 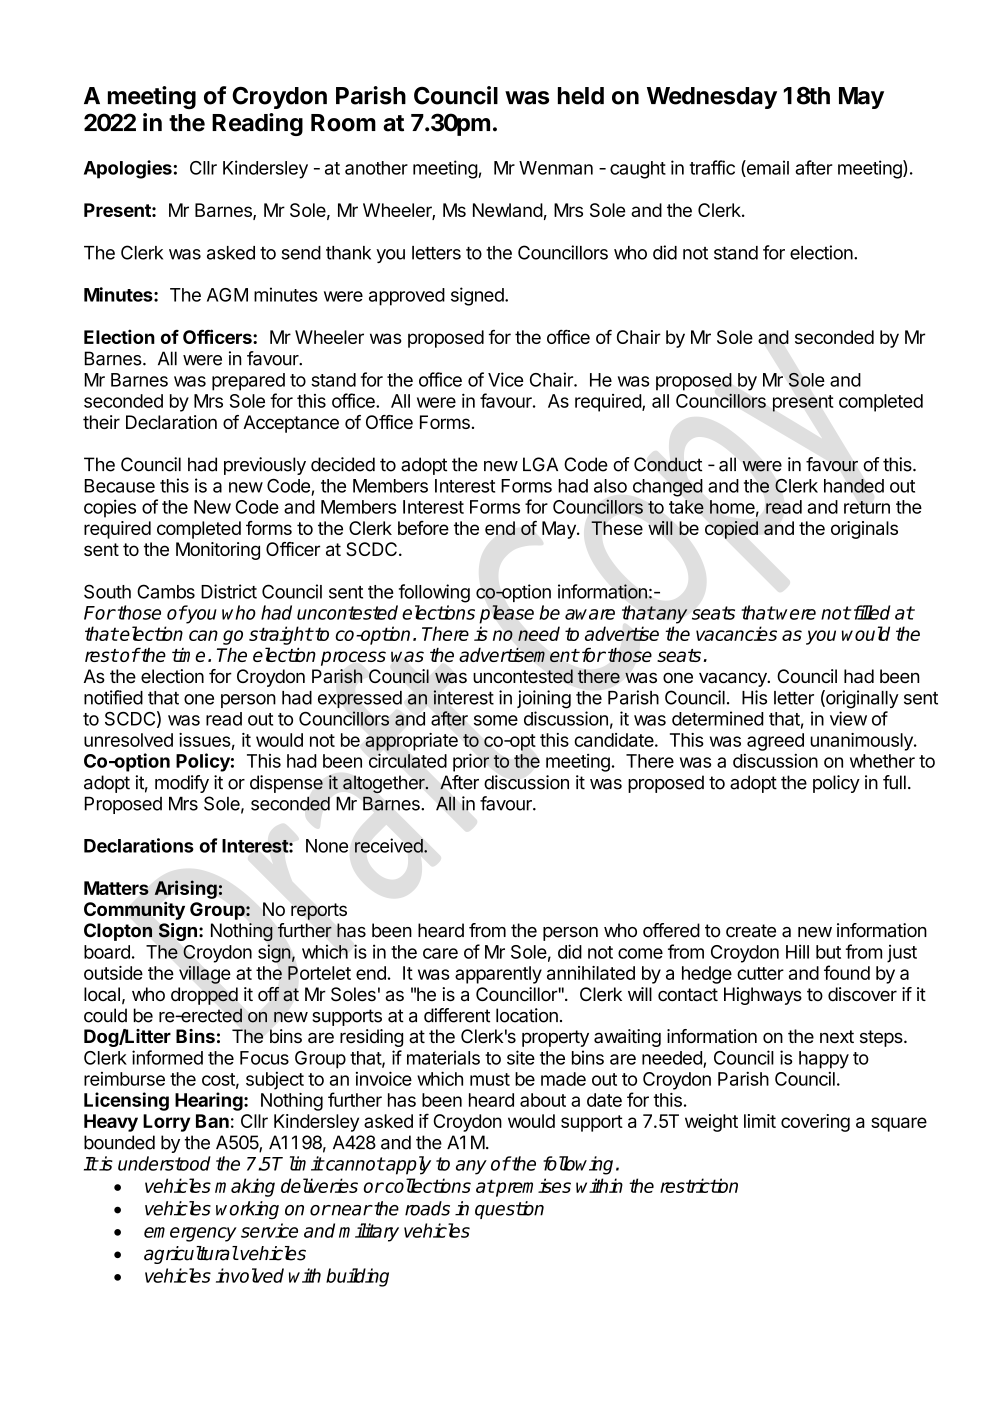 What do you see at coordinates (498, 975) in the page?
I see `apparently` at bounding box center [498, 975].
